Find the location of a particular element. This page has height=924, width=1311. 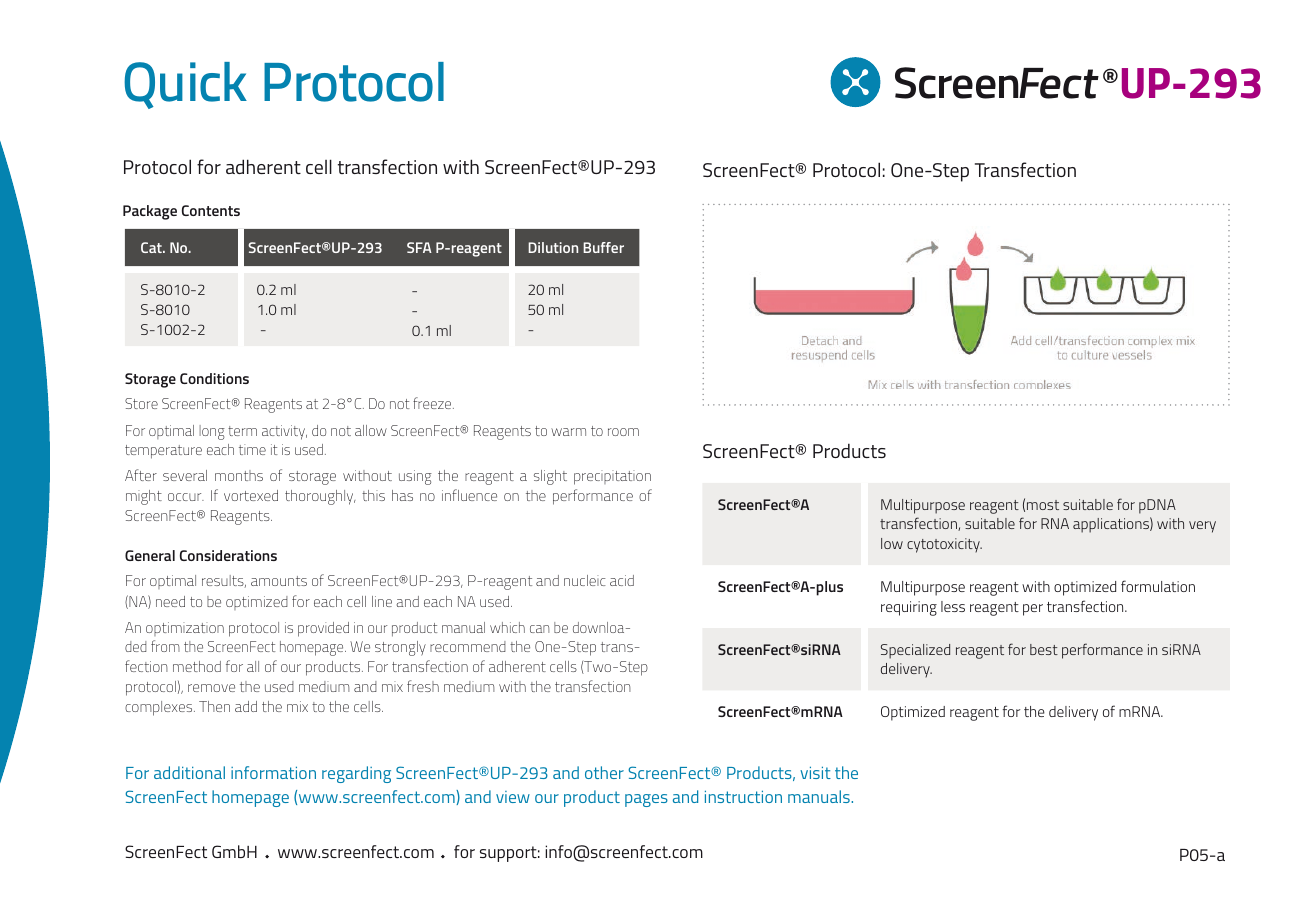

most is located at coordinates (1043, 505).
